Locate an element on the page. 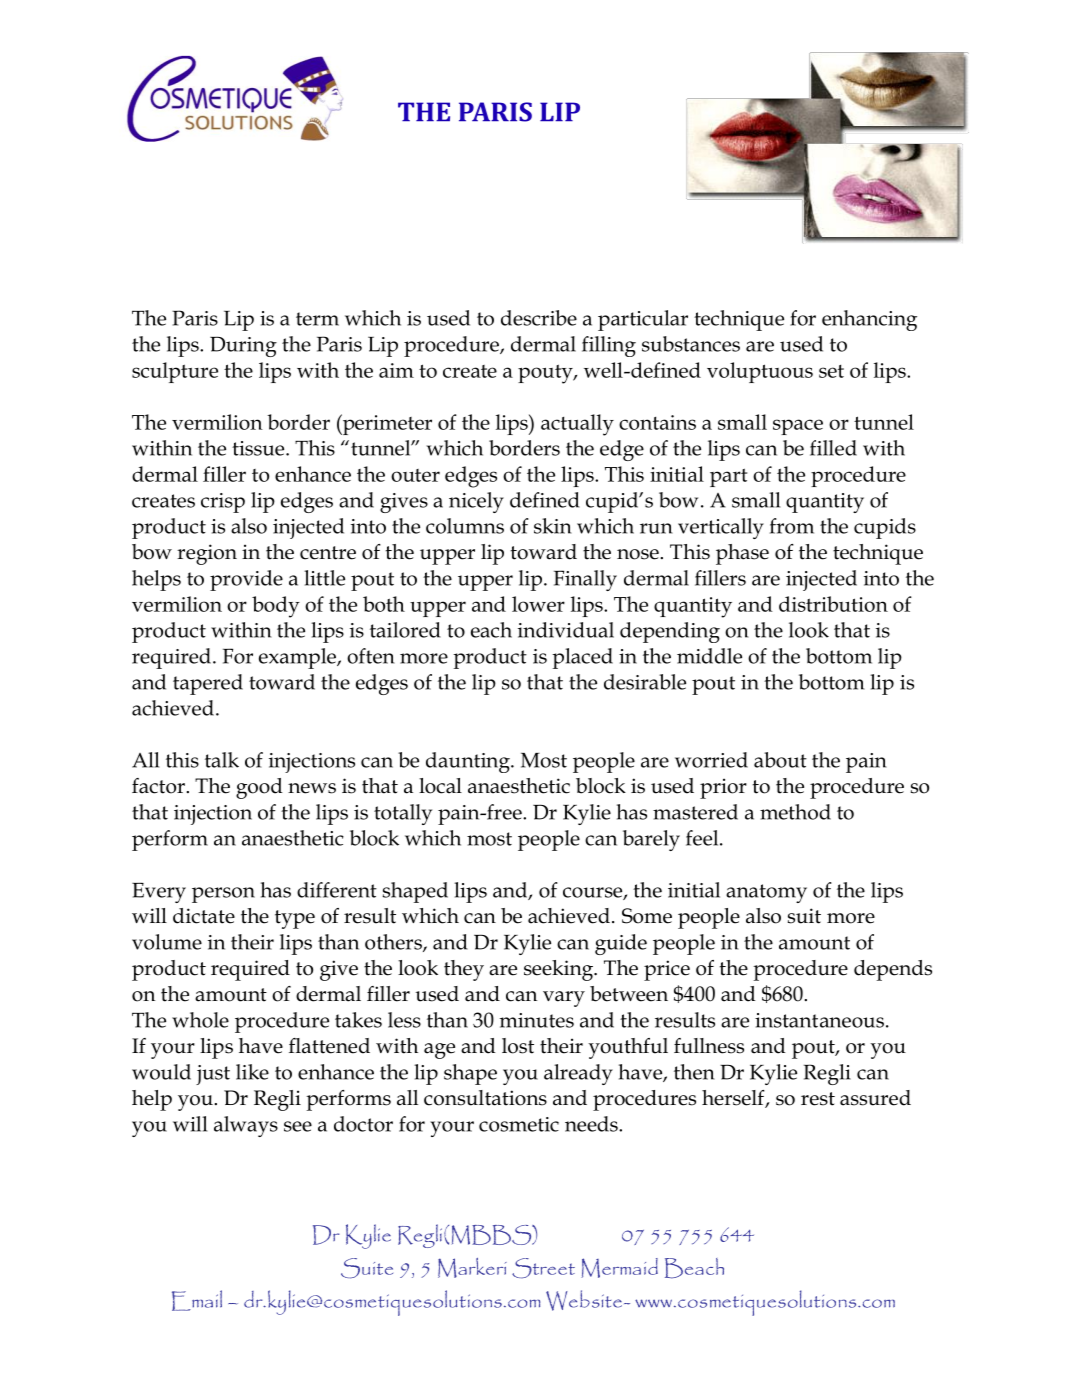 The width and height of the page is (1066, 1380). example is located at coordinates (298, 658).
